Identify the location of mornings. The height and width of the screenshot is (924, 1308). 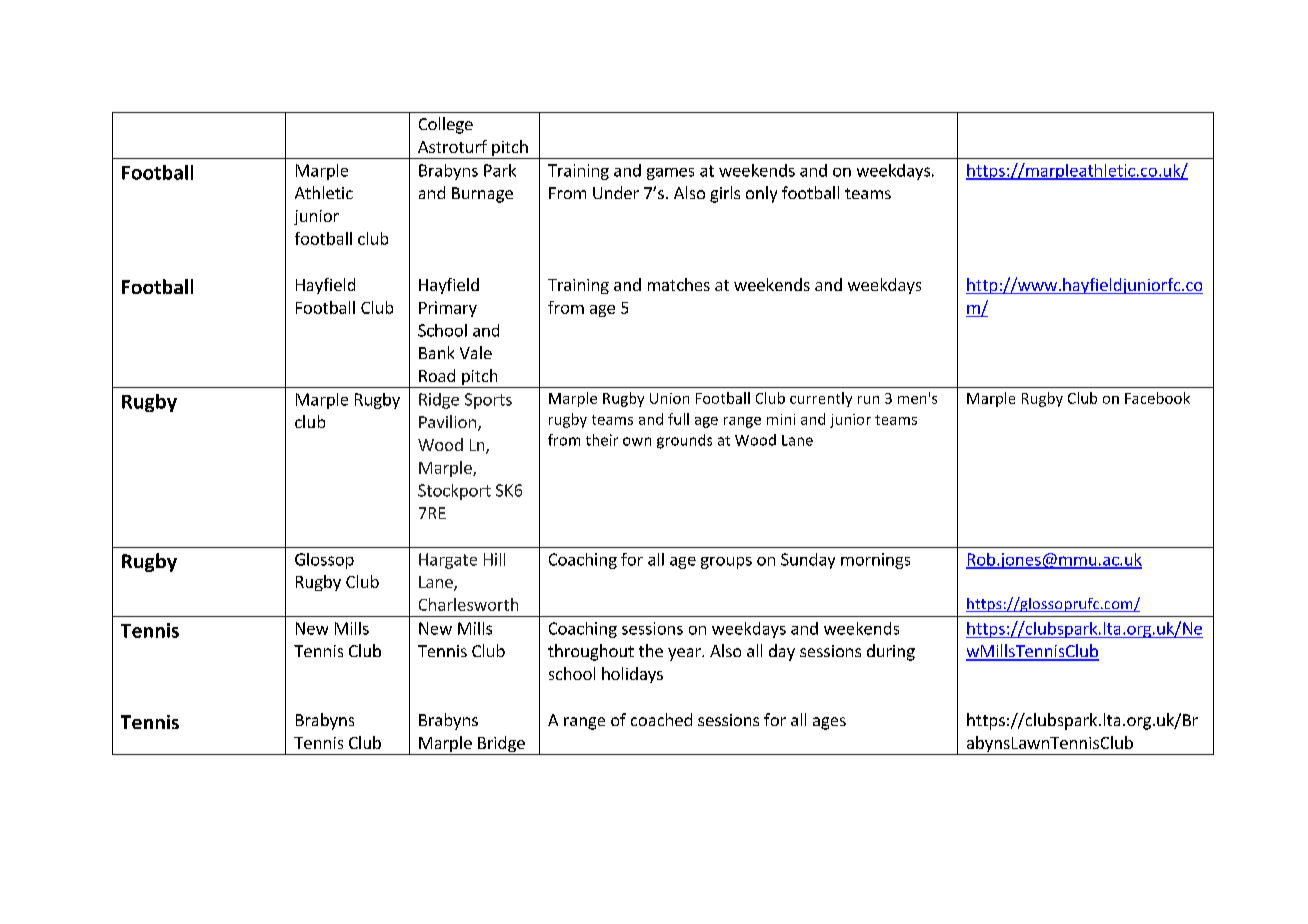
(875, 561).
